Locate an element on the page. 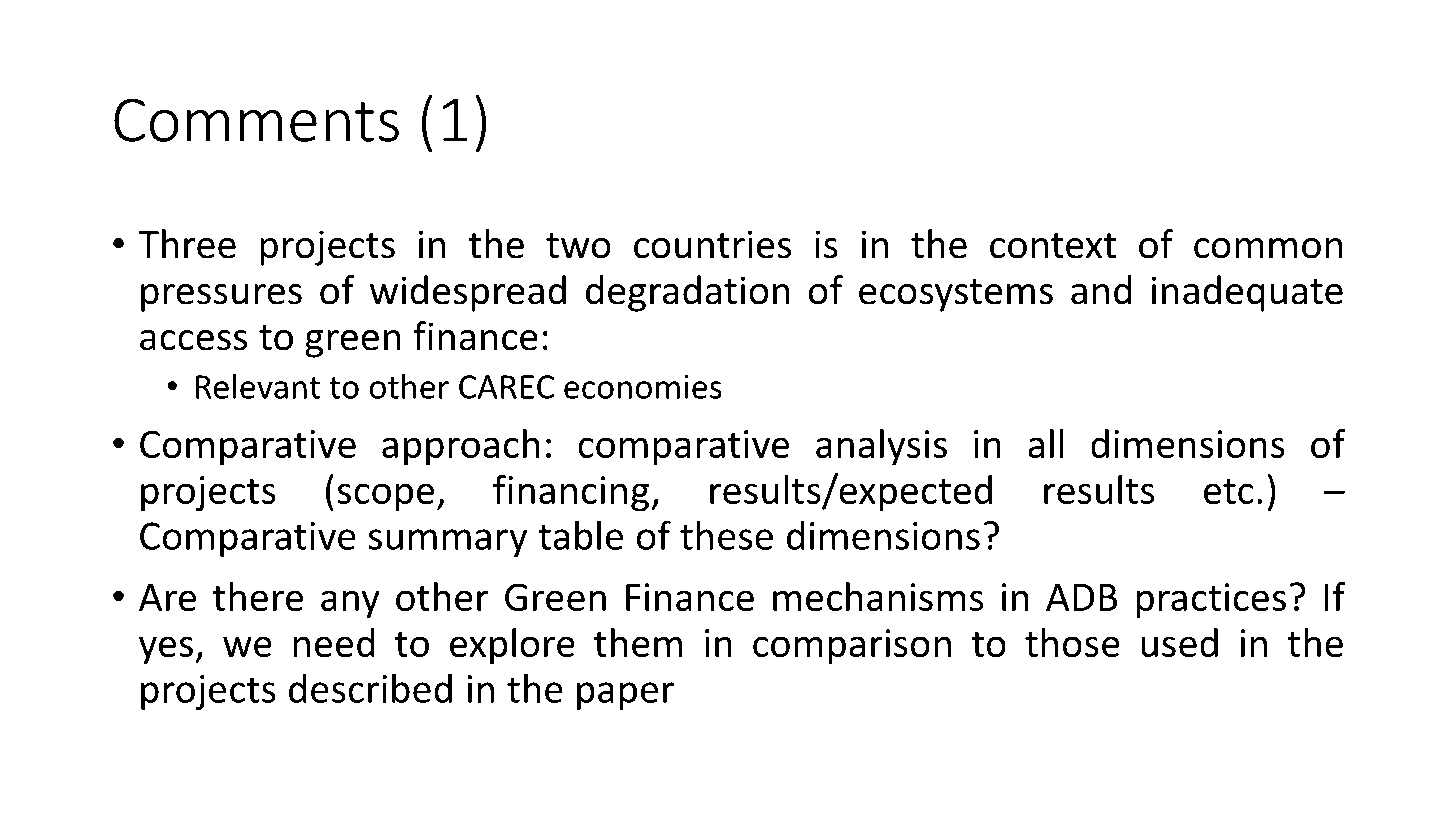 The height and width of the page is (819, 1456). ADB is located at coordinates (1081, 597).
